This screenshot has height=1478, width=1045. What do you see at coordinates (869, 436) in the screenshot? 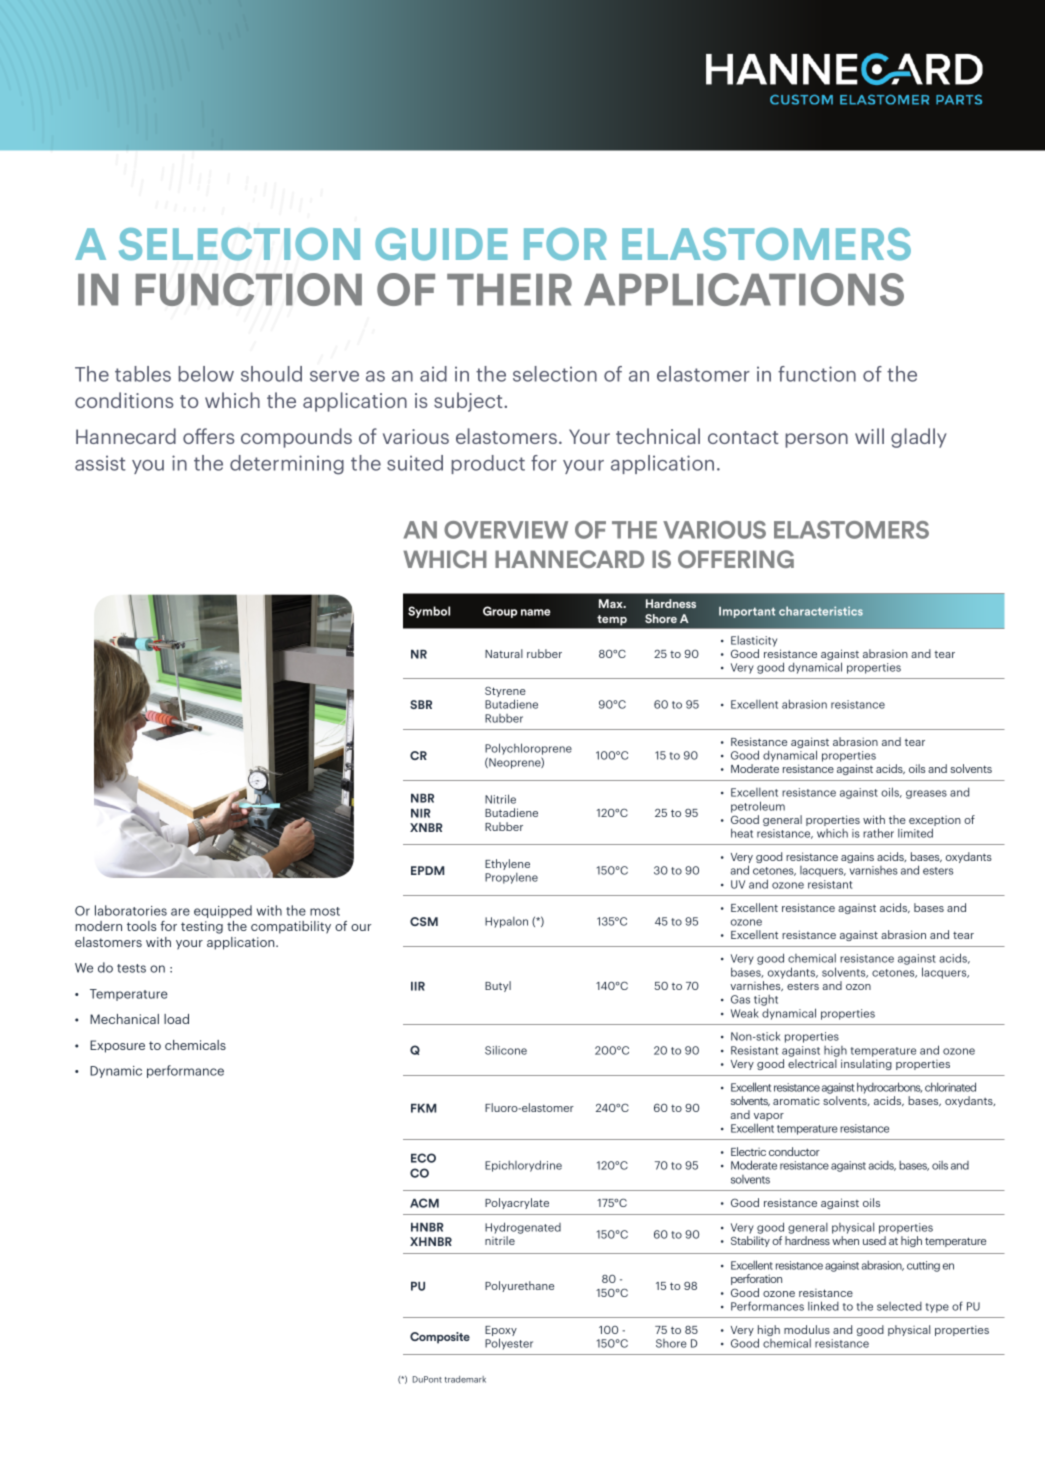
I see `will` at bounding box center [869, 436].
